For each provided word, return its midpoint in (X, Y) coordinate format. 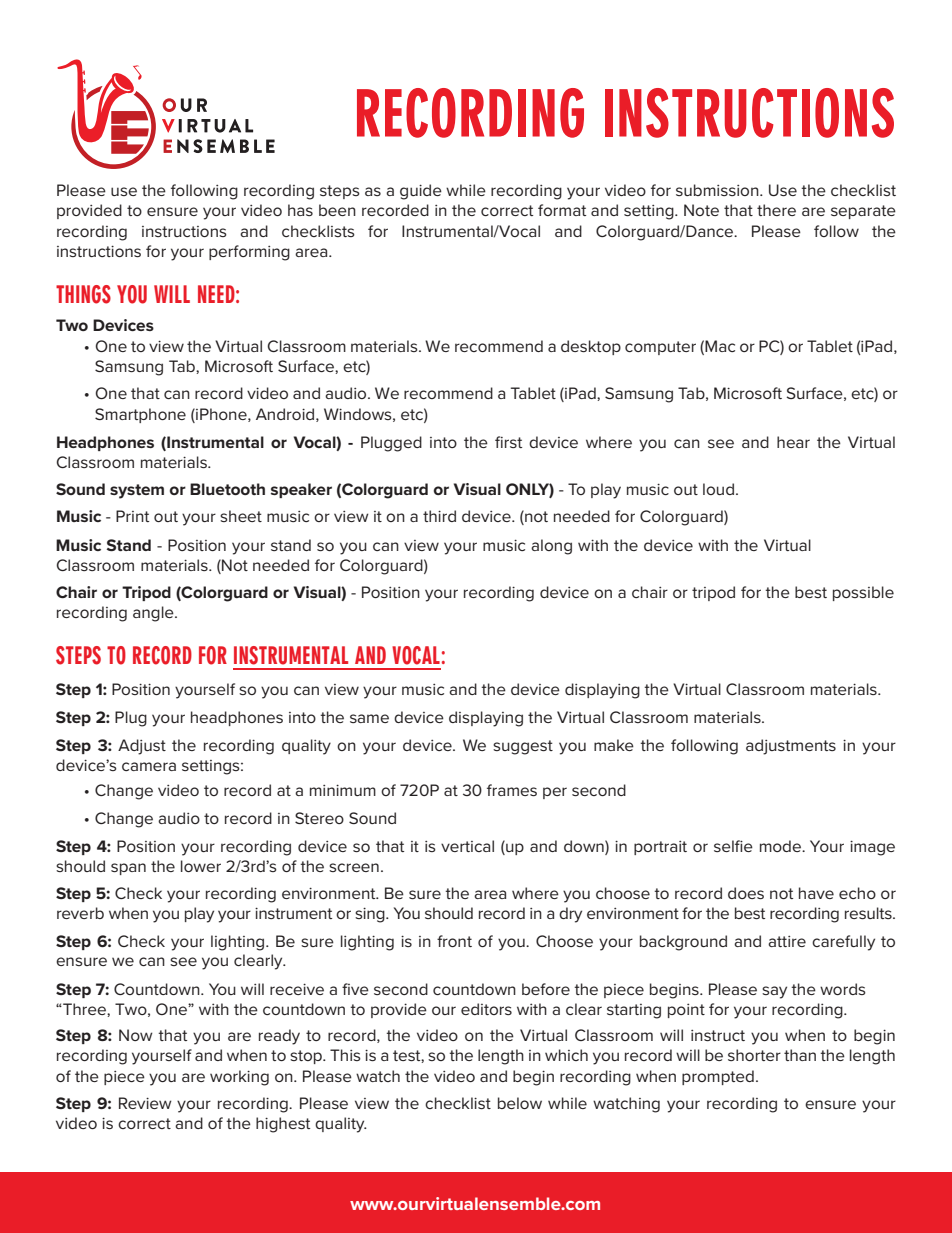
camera (149, 766)
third (439, 516)
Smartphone (140, 415)
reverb (80, 913)
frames (512, 790)
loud (718, 489)
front (454, 941)
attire (787, 941)
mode (781, 846)
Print (132, 516)
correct (144, 1123)
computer (660, 348)
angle (154, 614)
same (369, 718)
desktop (591, 347)
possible (863, 593)
